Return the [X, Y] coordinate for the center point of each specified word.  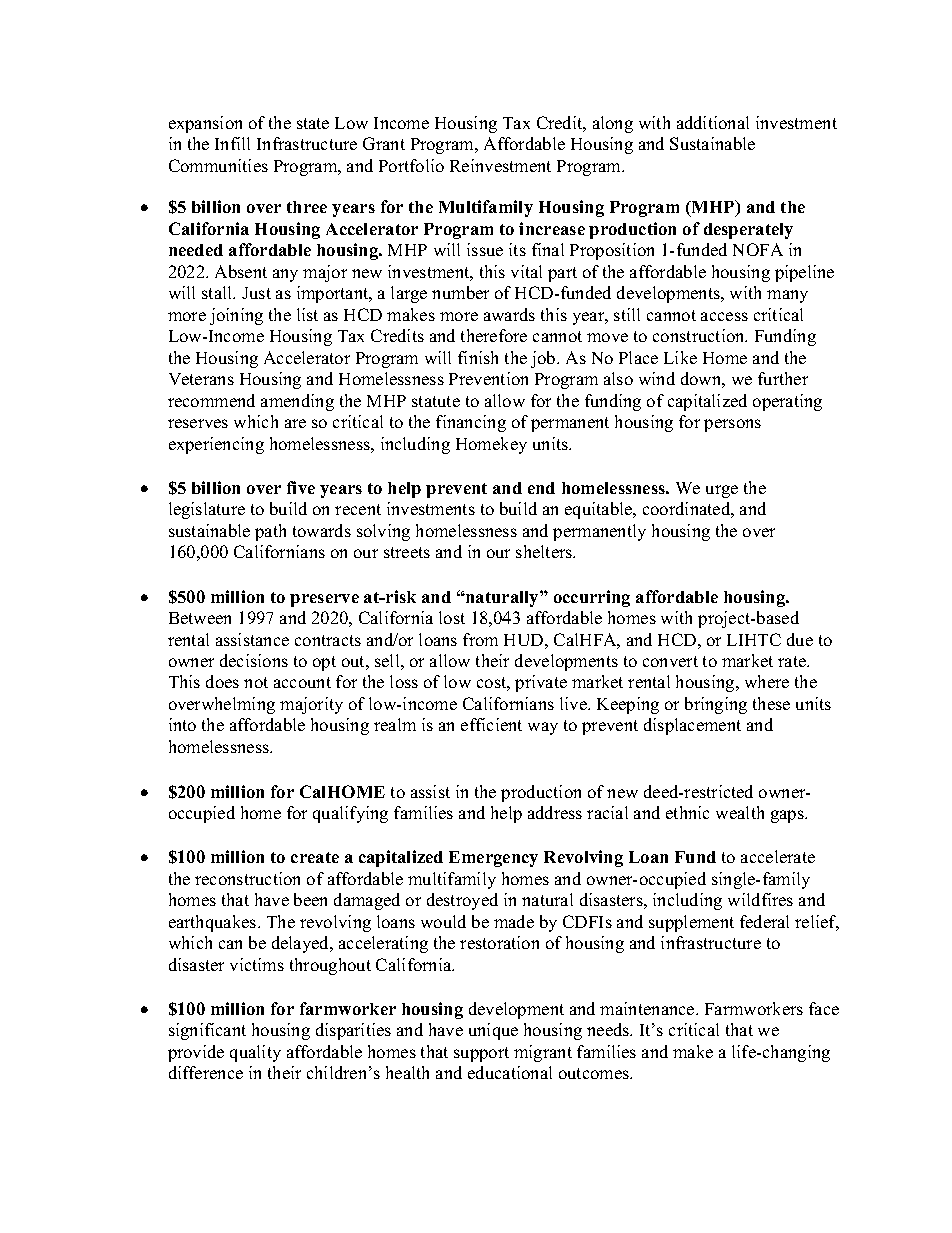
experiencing [216, 445]
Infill [232, 143]
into [182, 724]
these [771, 703]
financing [471, 423]
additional [713, 122]
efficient [491, 724]
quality [255, 1053]
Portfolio [411, 165]
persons [732, 425]
